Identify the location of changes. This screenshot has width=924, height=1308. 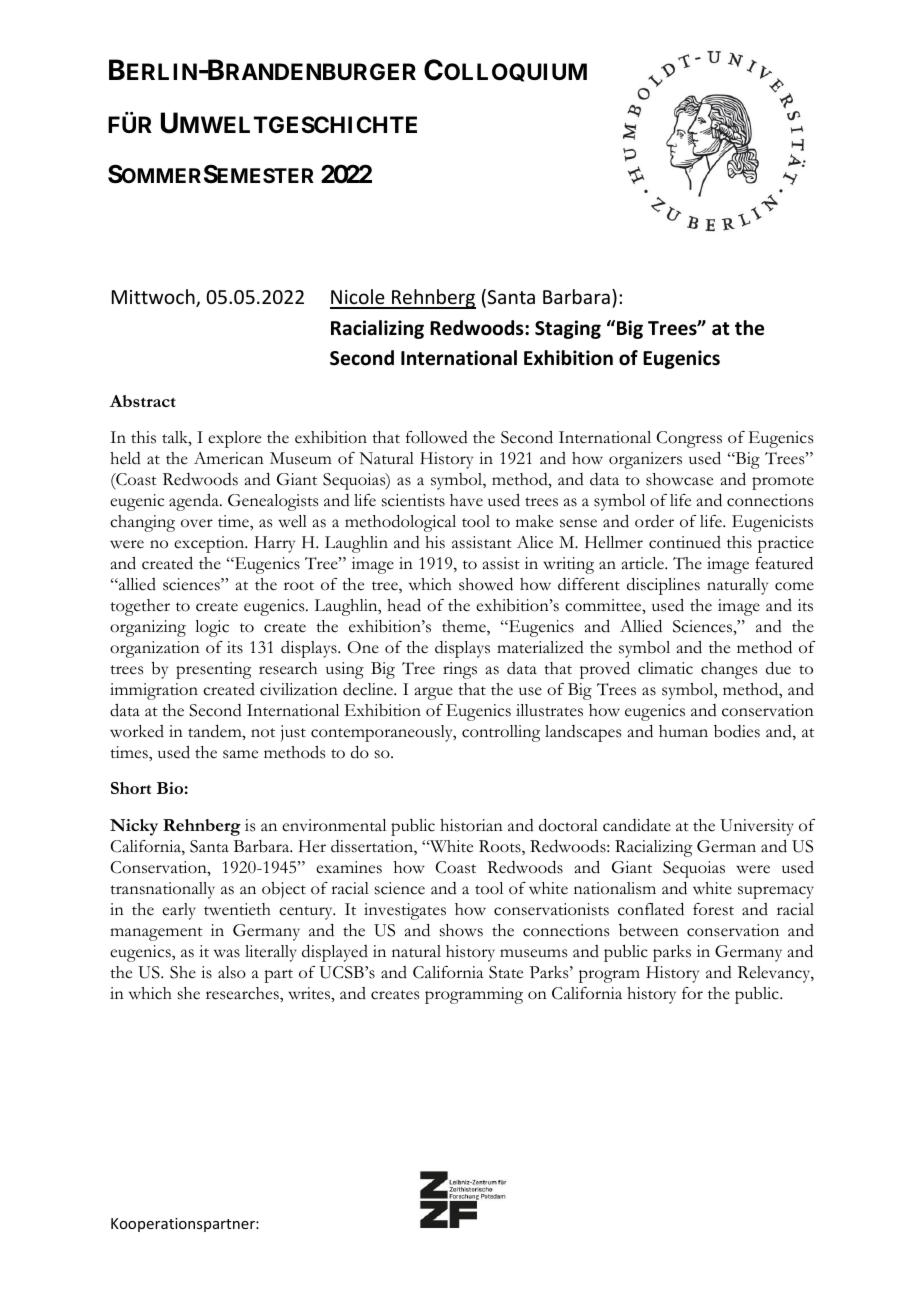
(729, 670).
